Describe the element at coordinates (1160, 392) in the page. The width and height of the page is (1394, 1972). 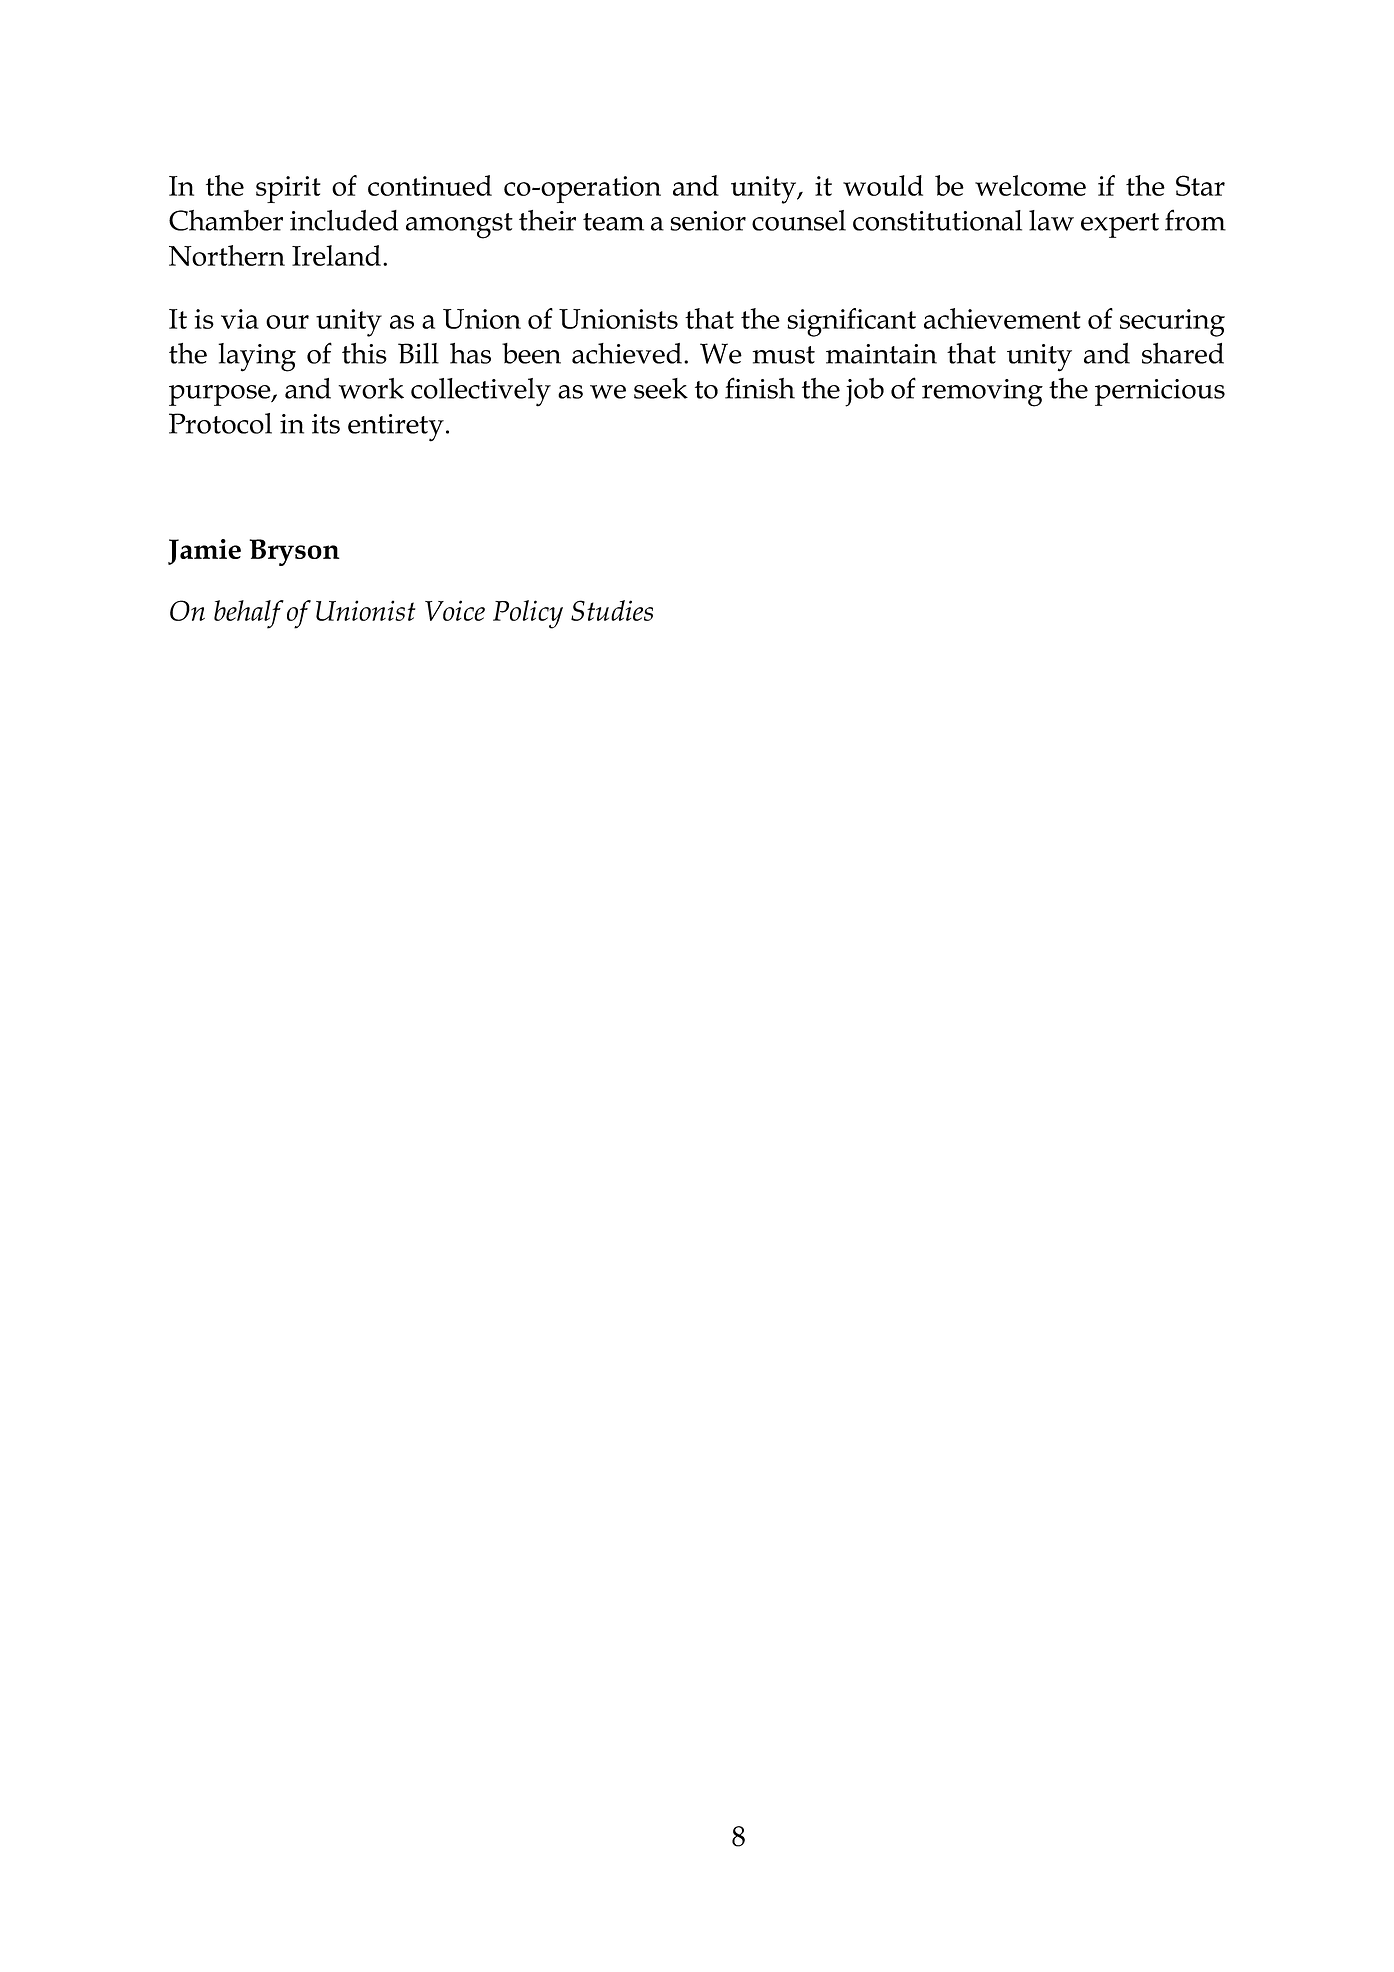
I see `pernicious` at that location.
